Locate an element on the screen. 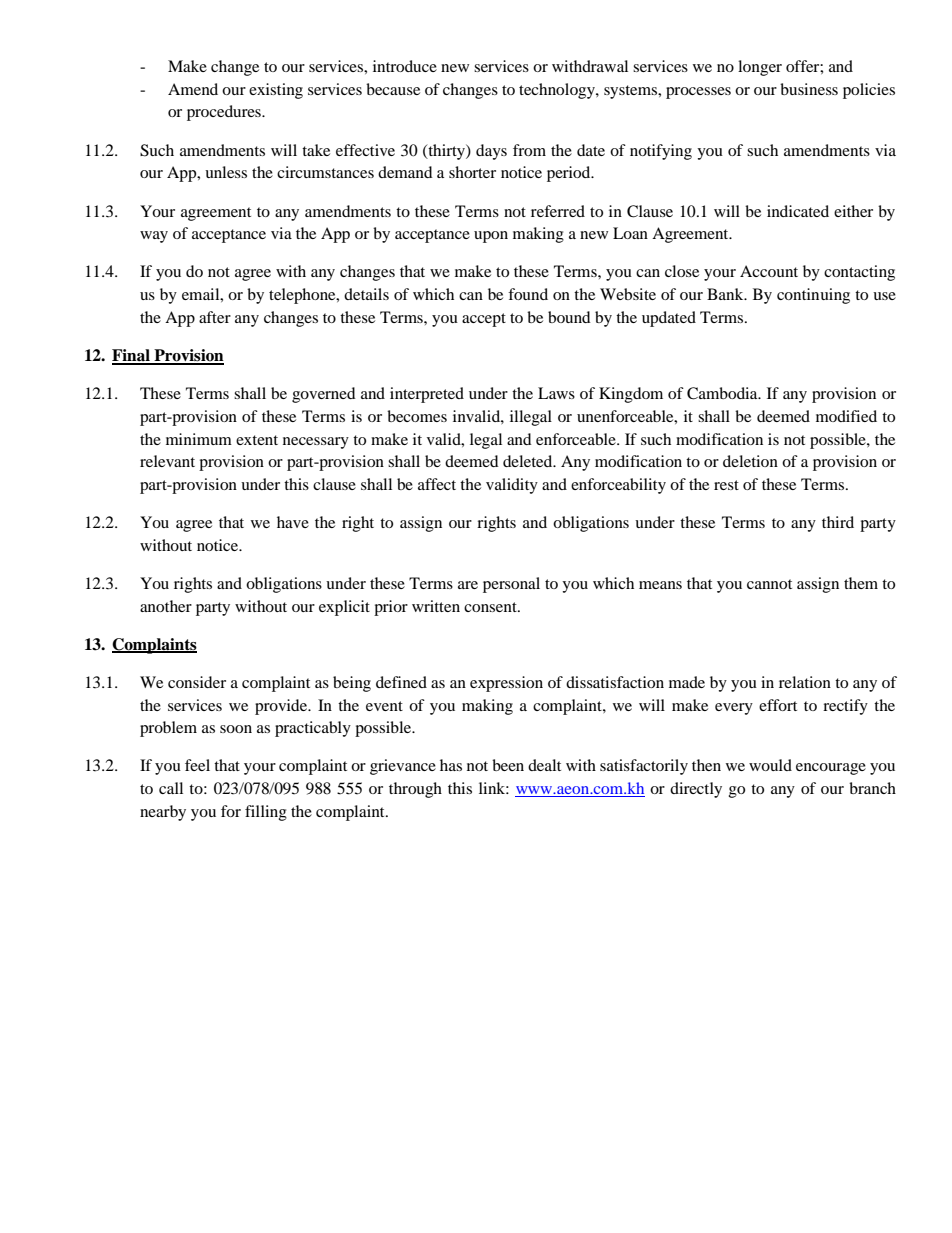 This screenshot has width=952, height=1233. technology is located at coordinates (558, 91).
